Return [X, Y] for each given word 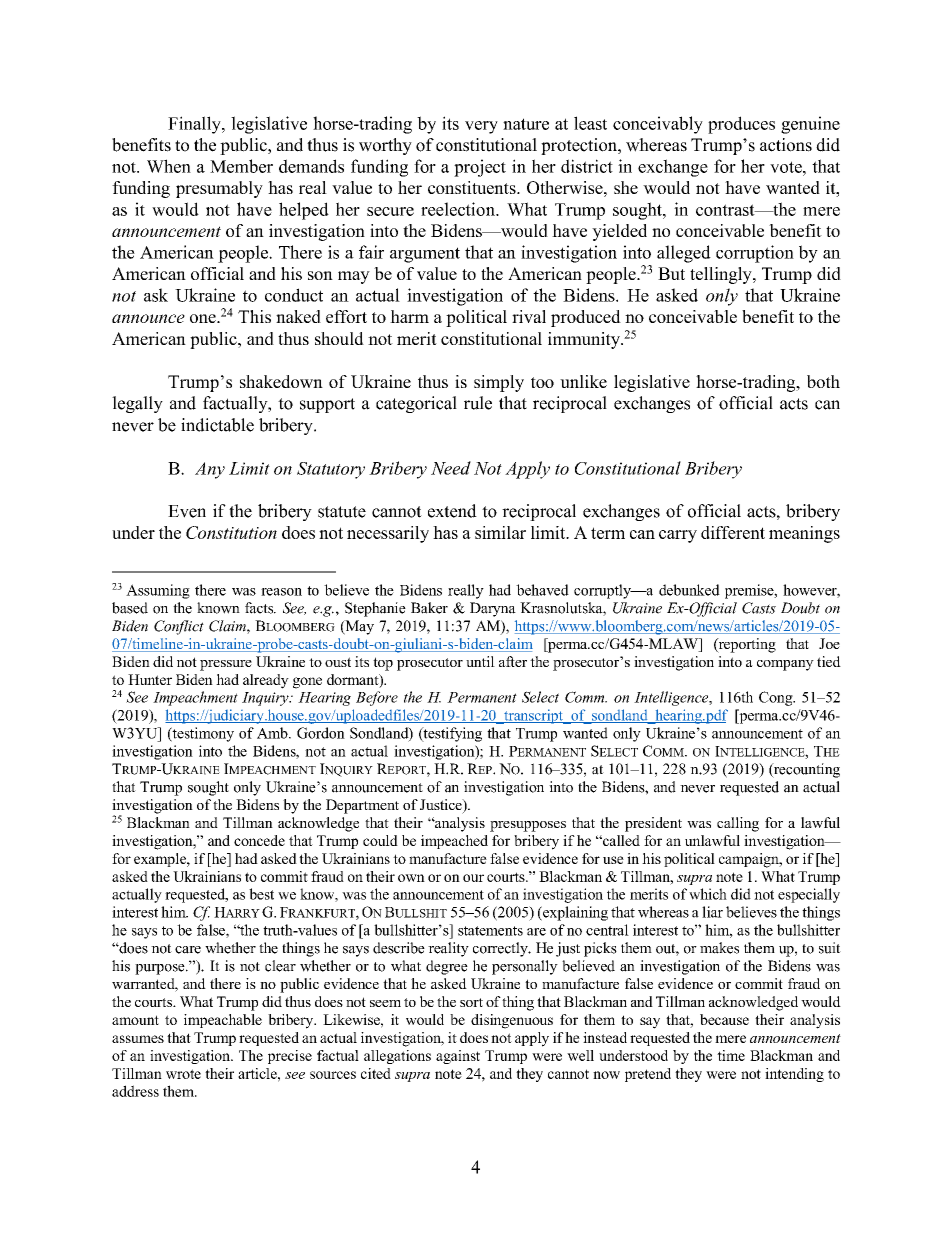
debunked [689, 590]
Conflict [179, 627]
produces [741, 125]
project [480, 168]
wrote [183, 1074]
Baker [429, 608]
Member [241, 166]
